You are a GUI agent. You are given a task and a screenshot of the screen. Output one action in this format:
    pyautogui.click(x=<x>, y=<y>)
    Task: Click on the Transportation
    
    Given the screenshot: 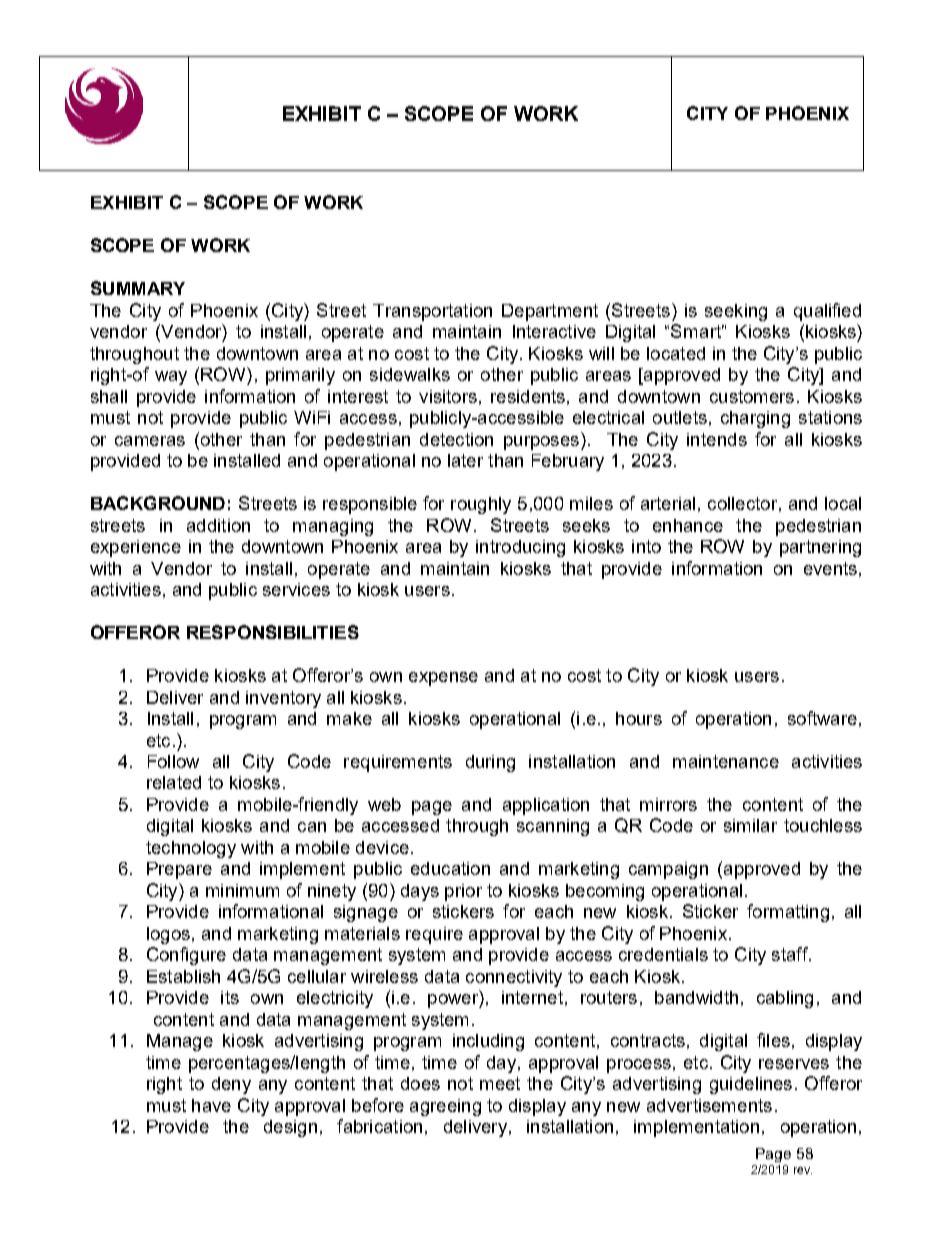 What is the action you would take?
    pyautogui.click(x=432, y=312)
